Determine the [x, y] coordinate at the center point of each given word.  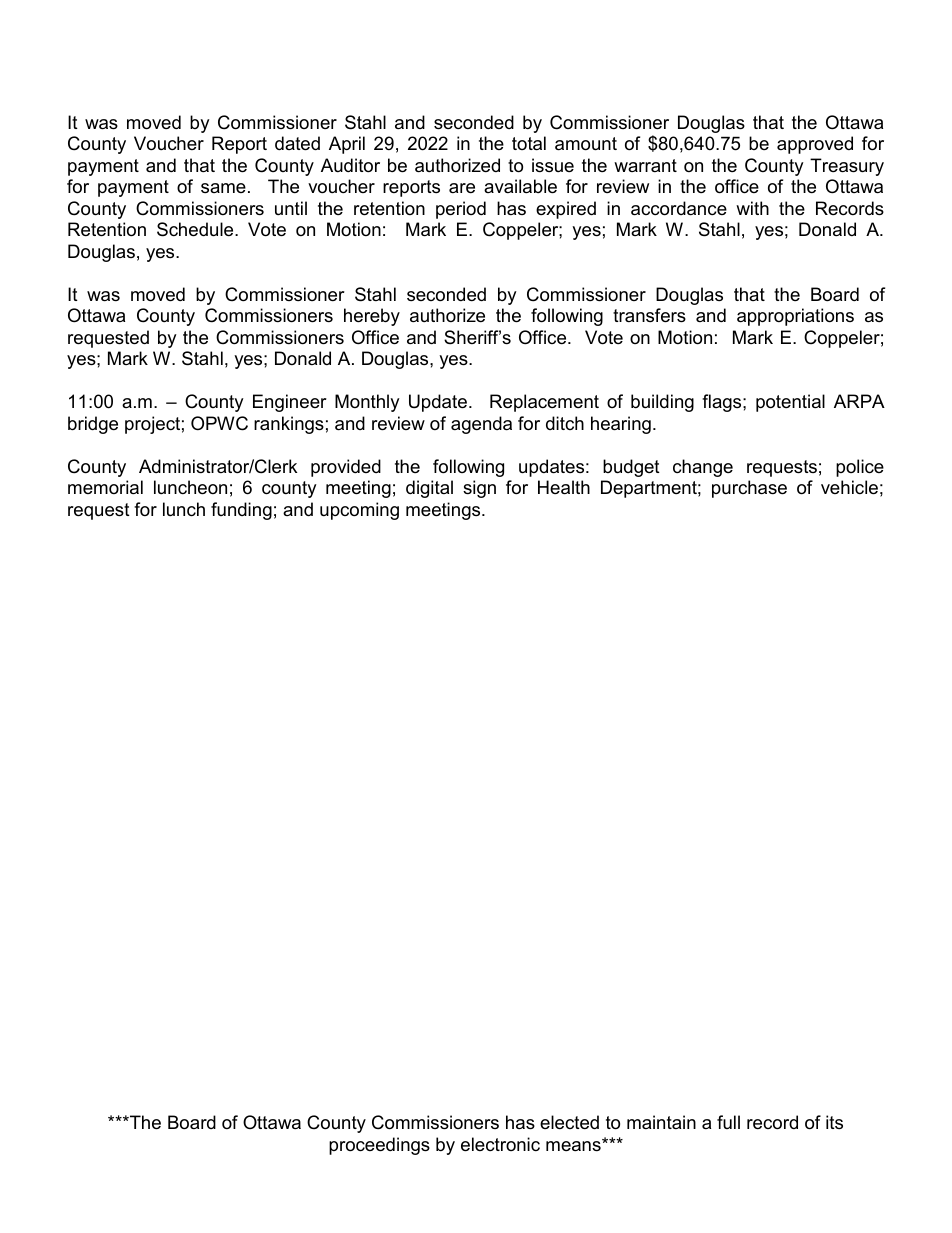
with [752, 208]
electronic [500, 1144]
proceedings [379, 1146]
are [462, 188]
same [223, 188]
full [728, 1122]
